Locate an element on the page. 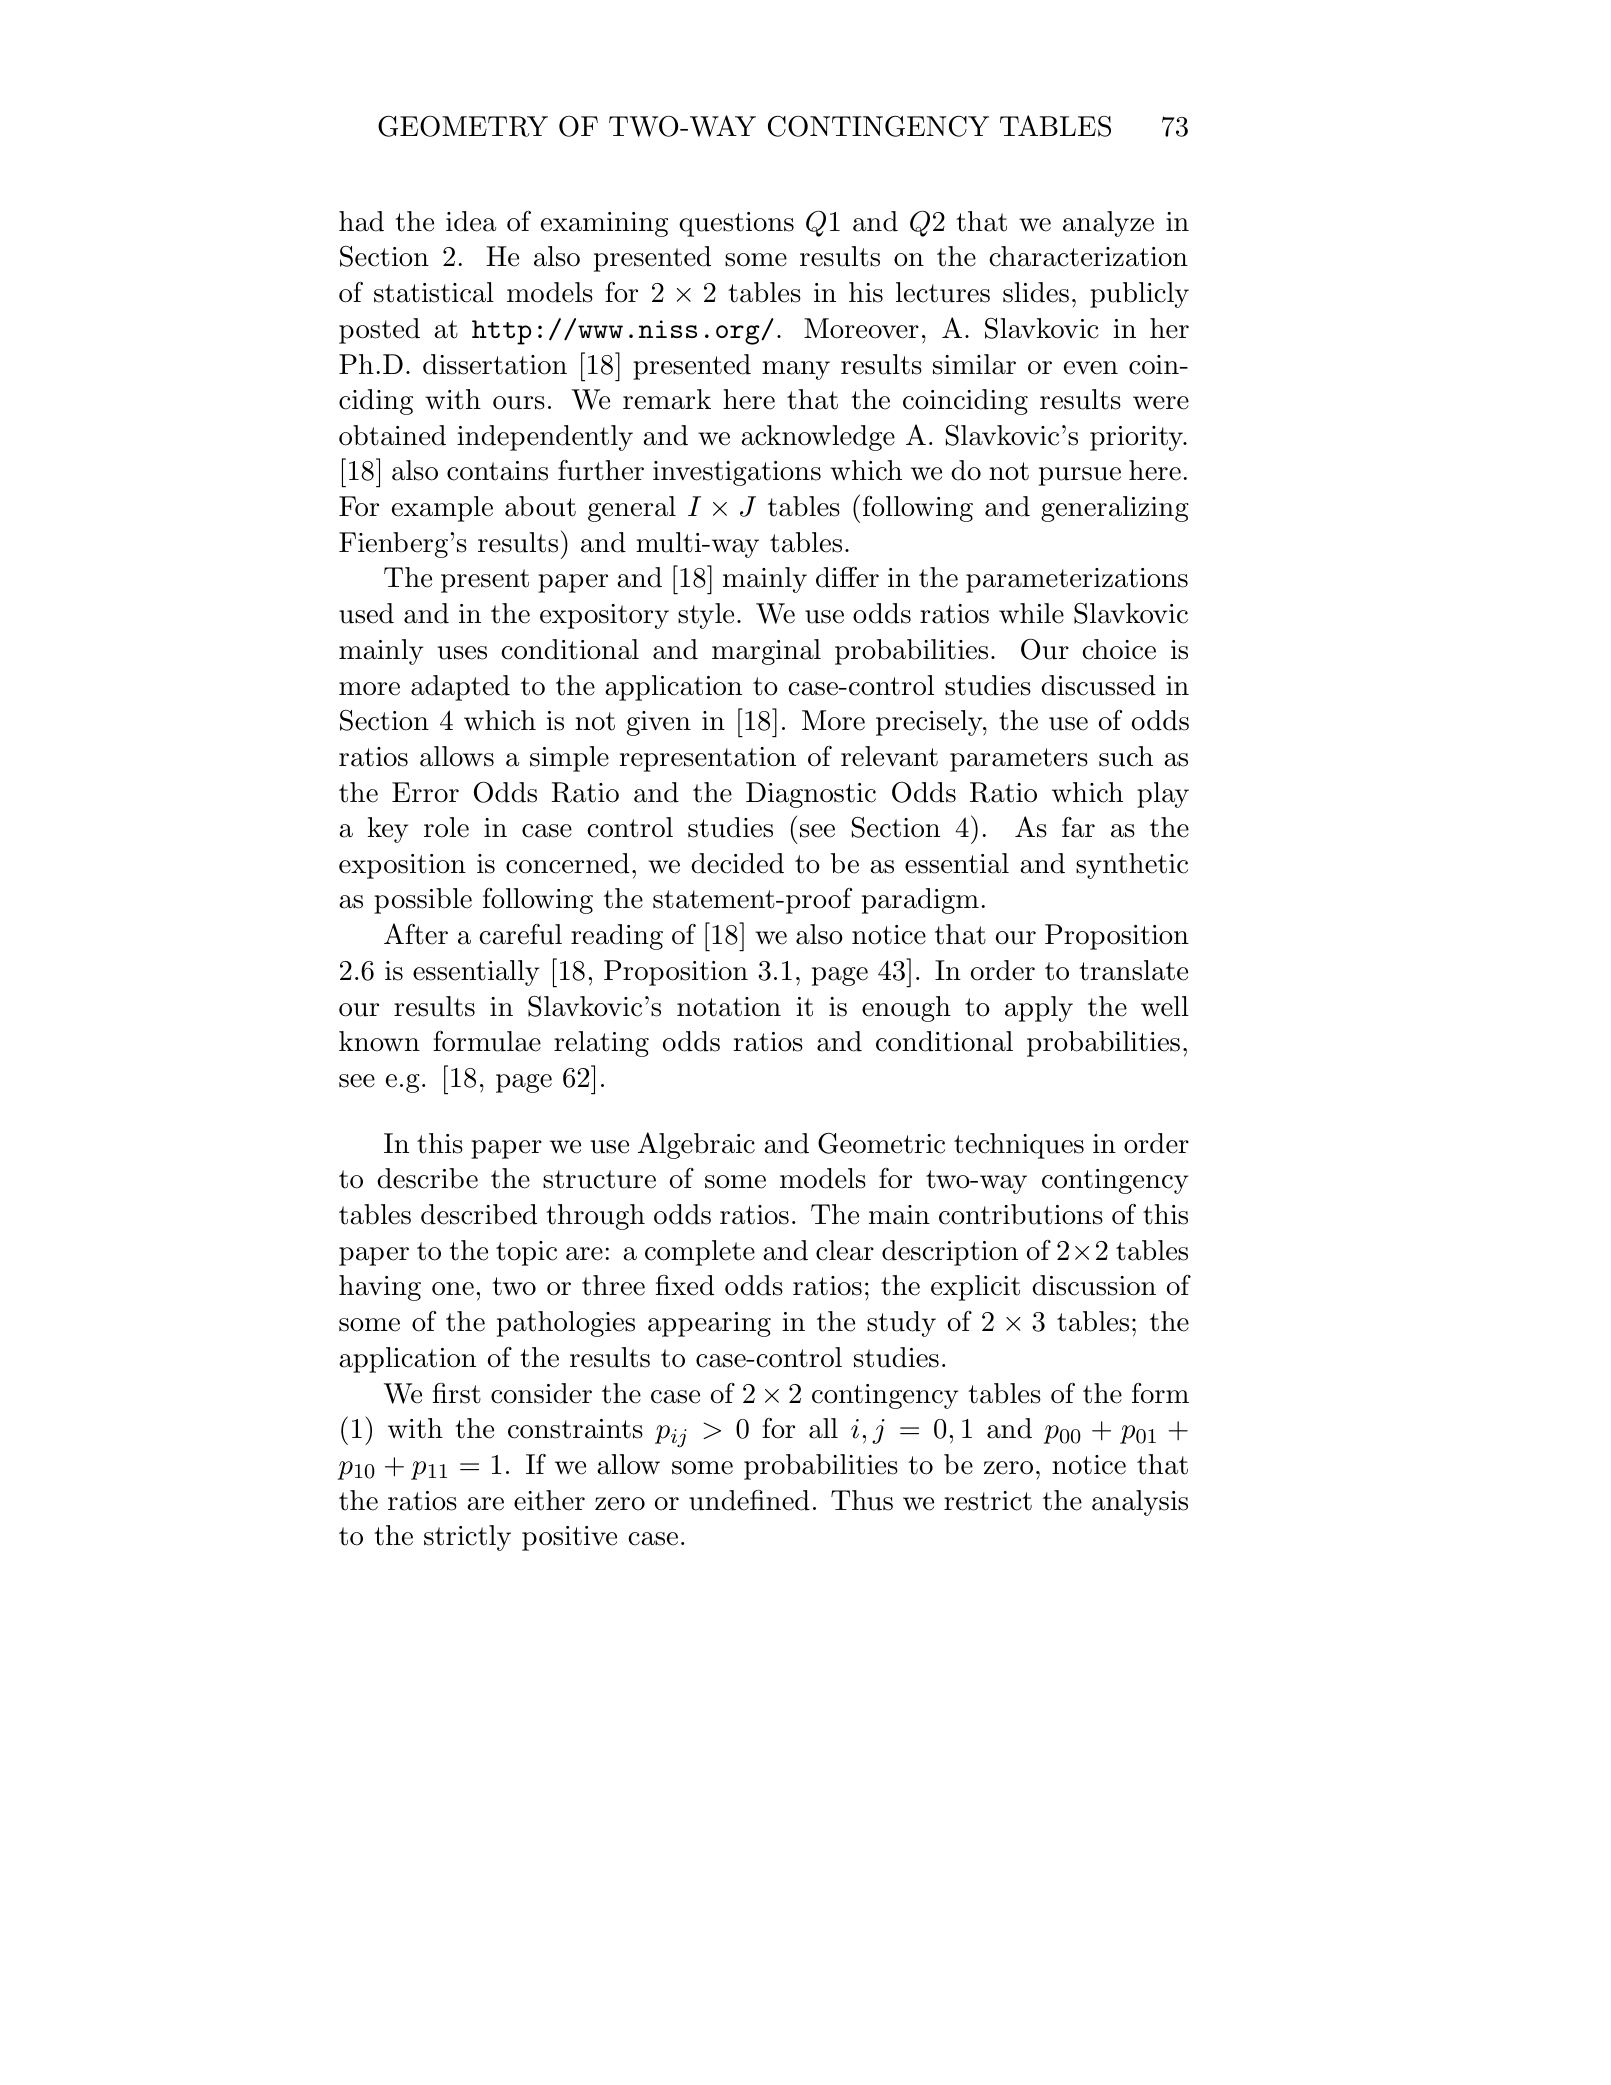 The image size is (1611, 2085). GEOMETRY is located at coordinates (463, 126).
